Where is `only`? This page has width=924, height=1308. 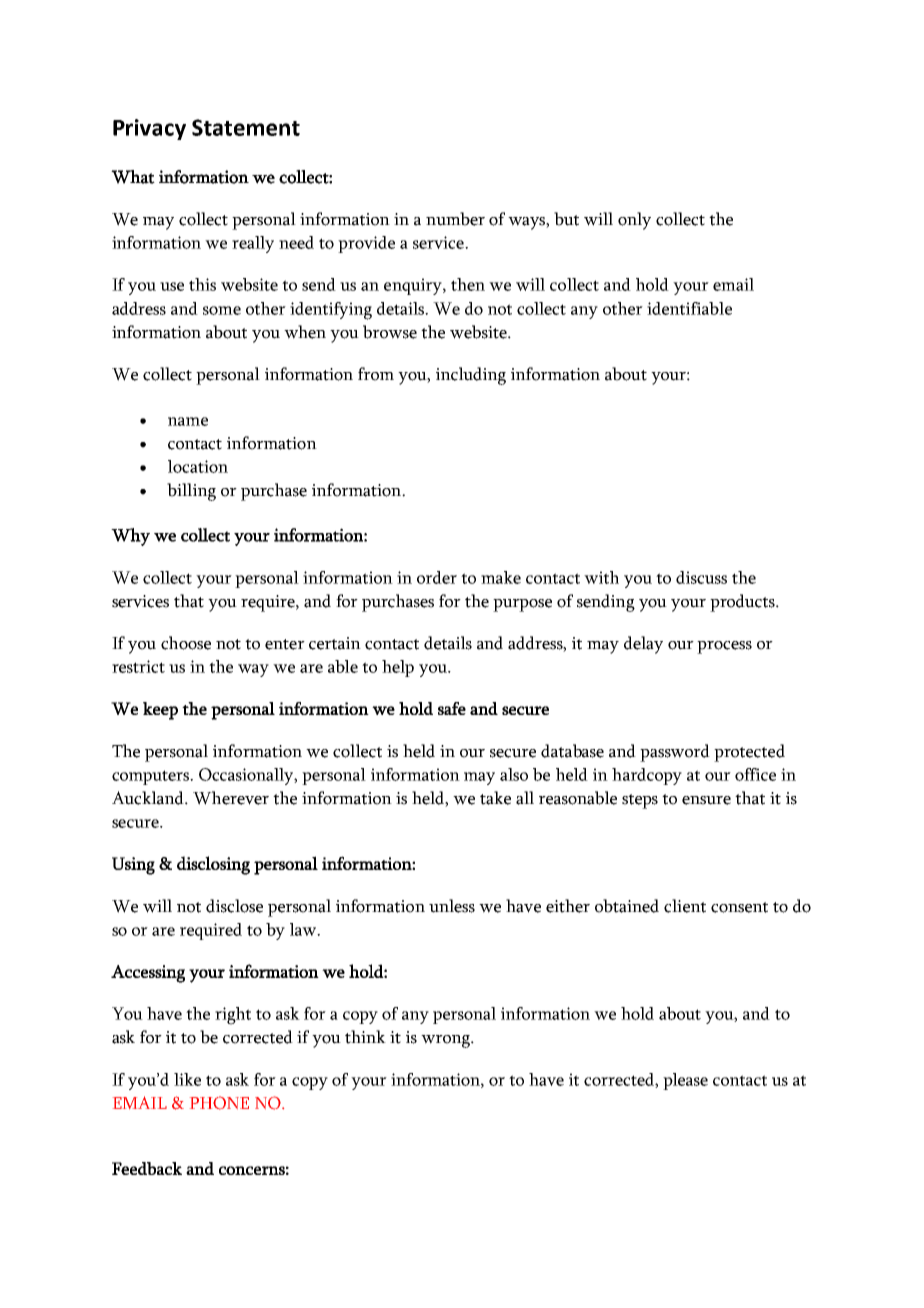
only is located at coordinates (634, 221).
